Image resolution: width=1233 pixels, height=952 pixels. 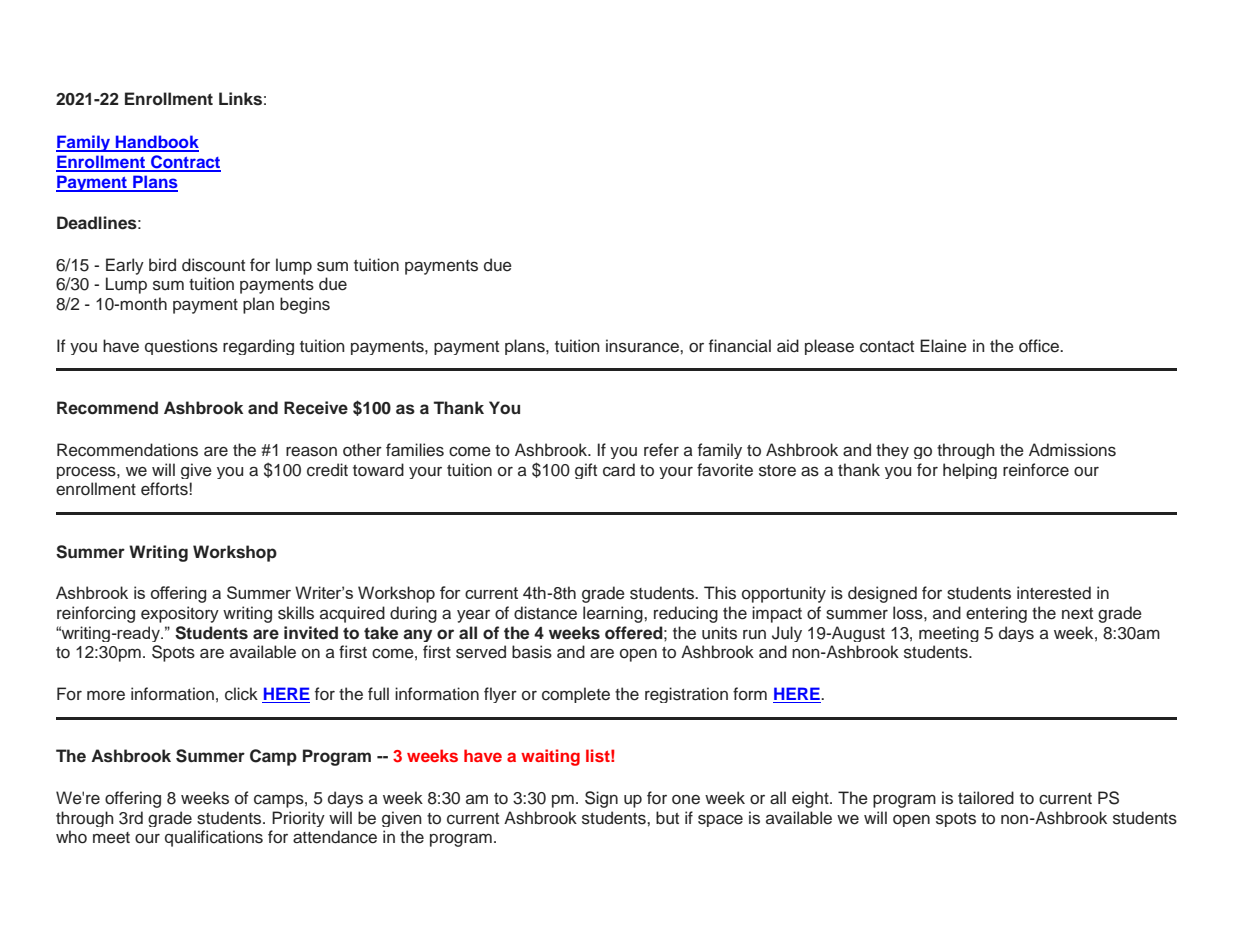 What do you see at coordinates (532, 652) in the image?
I see `basis` at bounding box center [532, 652].
